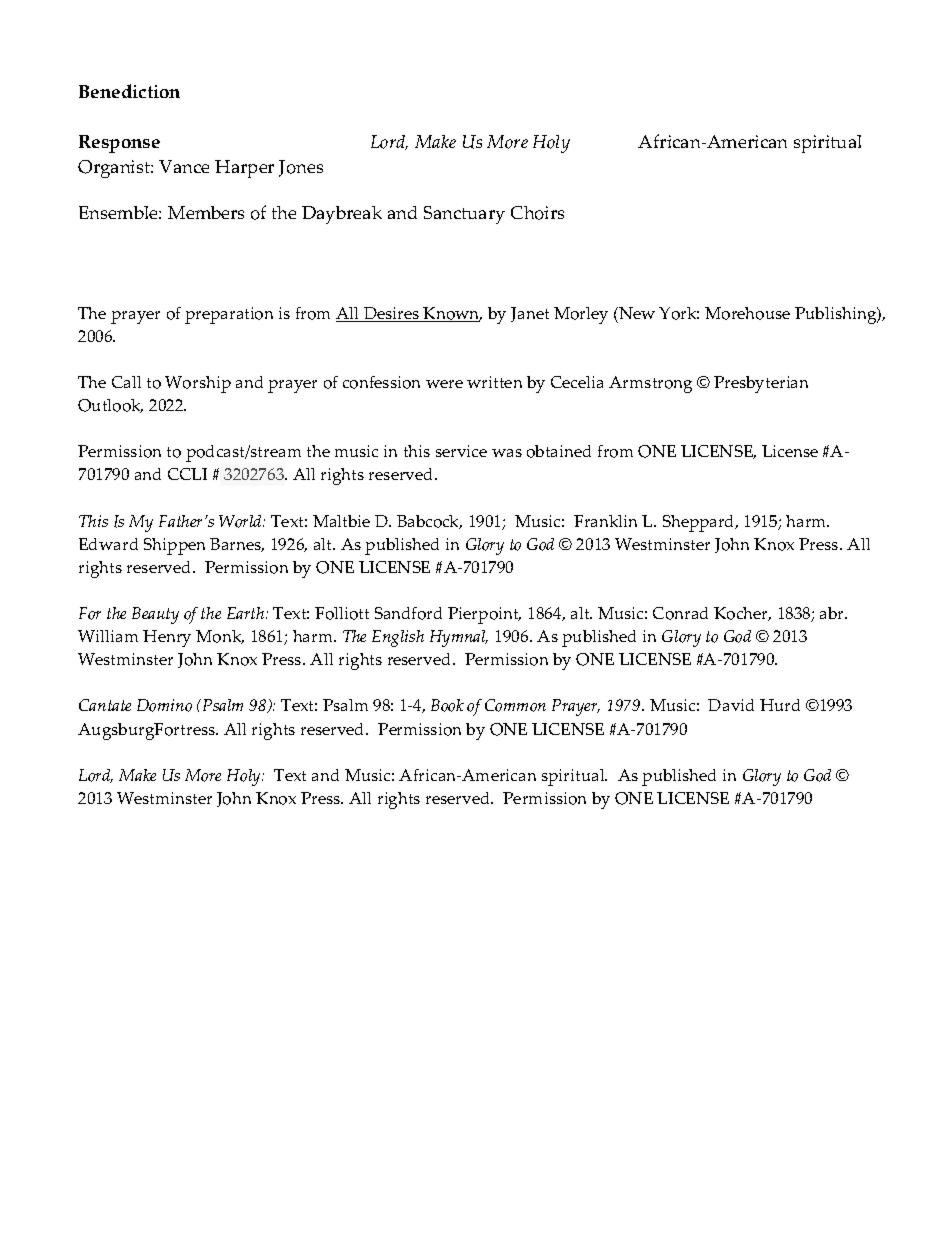 The image size is (952, 1233). I want to click on Benediction, so click(129, 91).
